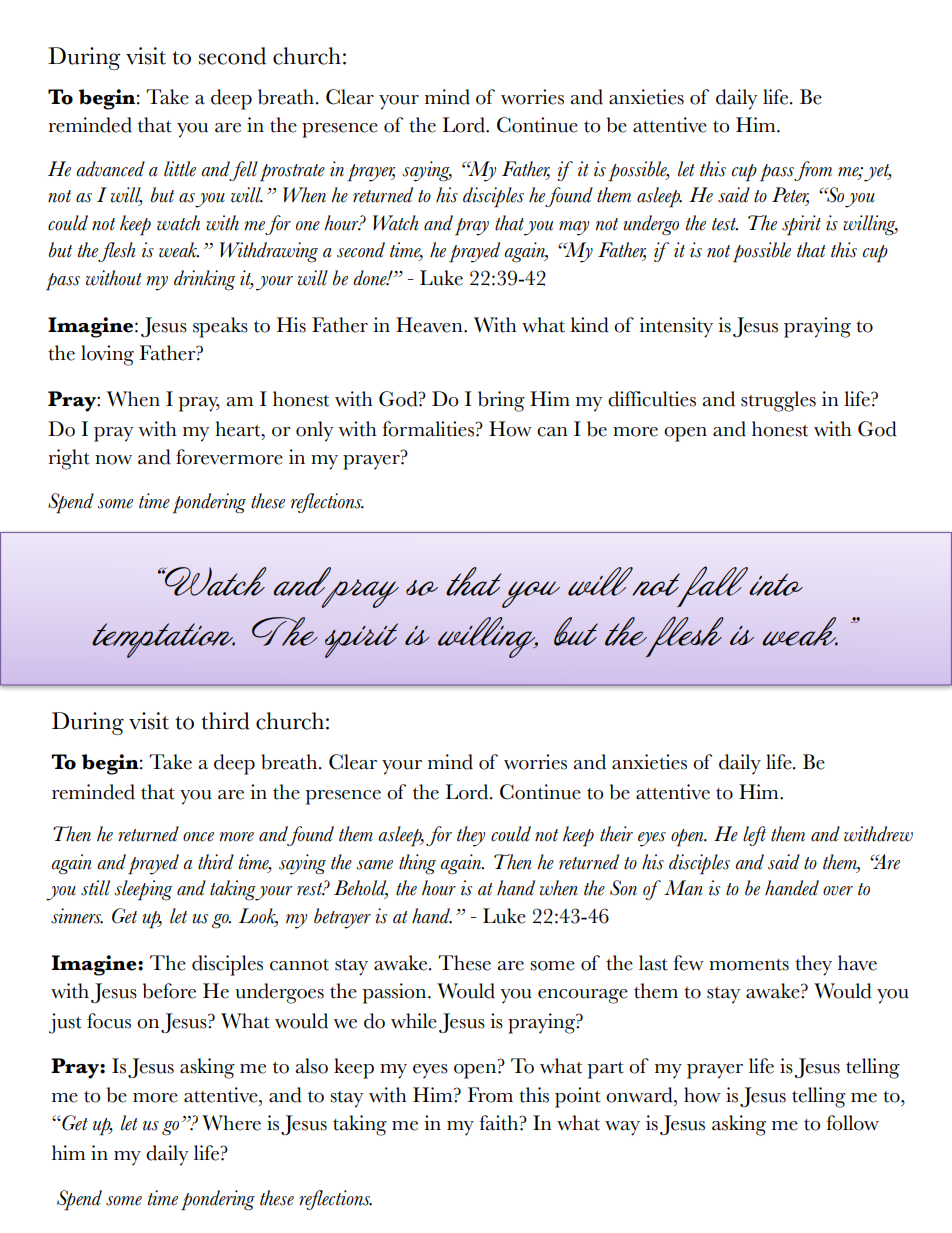 This screenshot has width=952, height=1233. I want to click on follow, so click(852, 1123).
